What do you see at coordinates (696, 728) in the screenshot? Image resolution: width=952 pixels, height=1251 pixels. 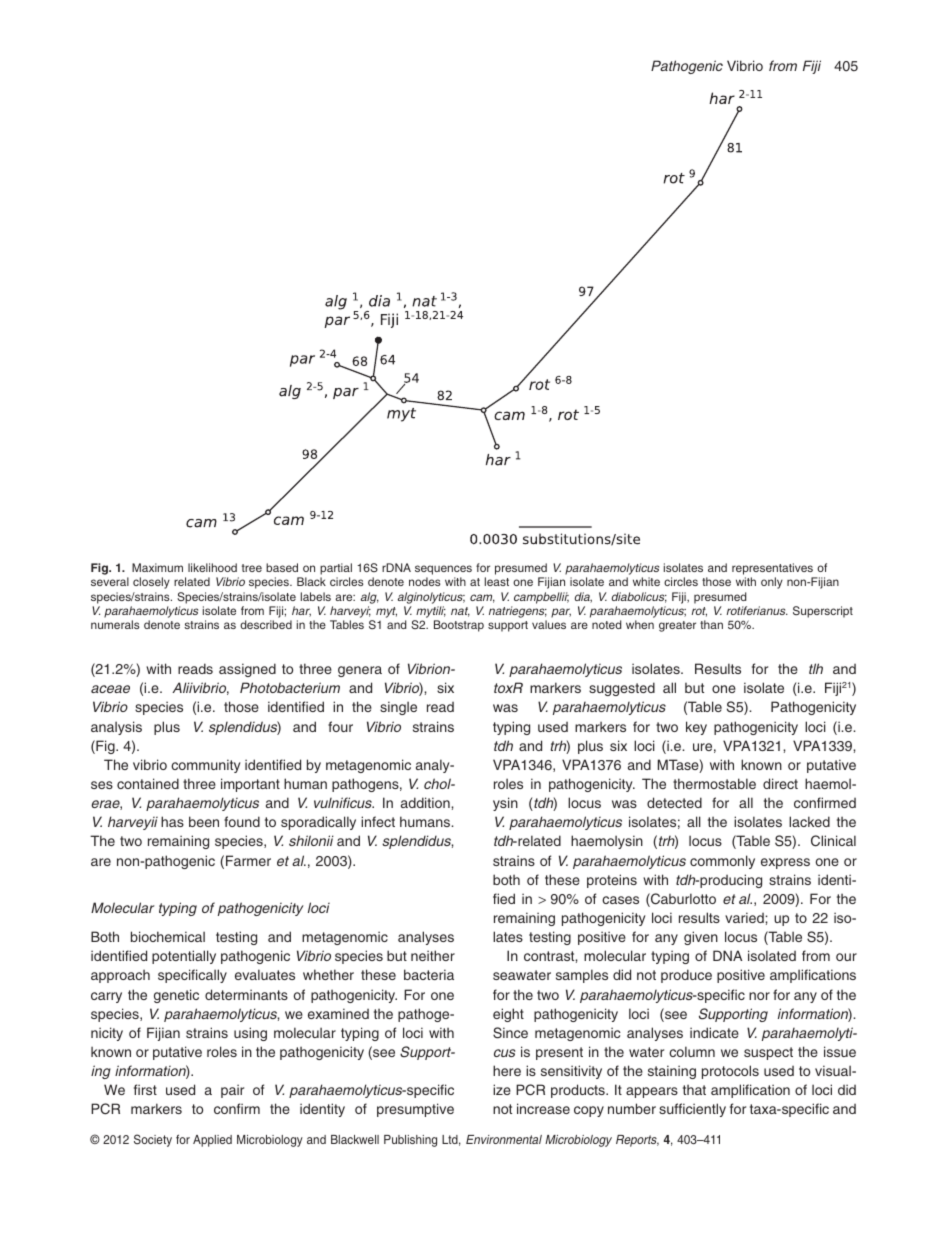 I see `key` at bounding box center [696, 728].
